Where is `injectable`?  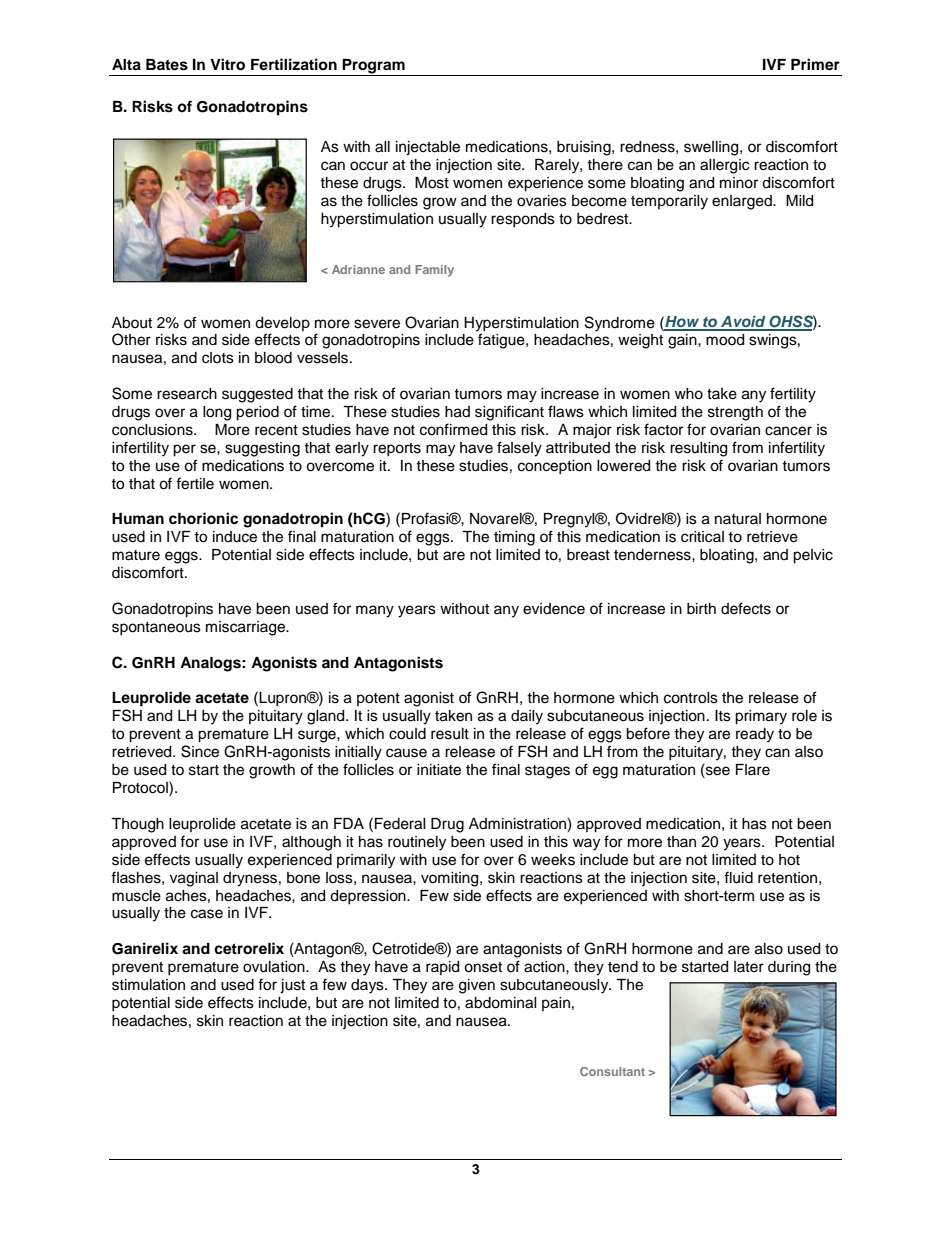
injectable is located at coordinates (428, 148).
